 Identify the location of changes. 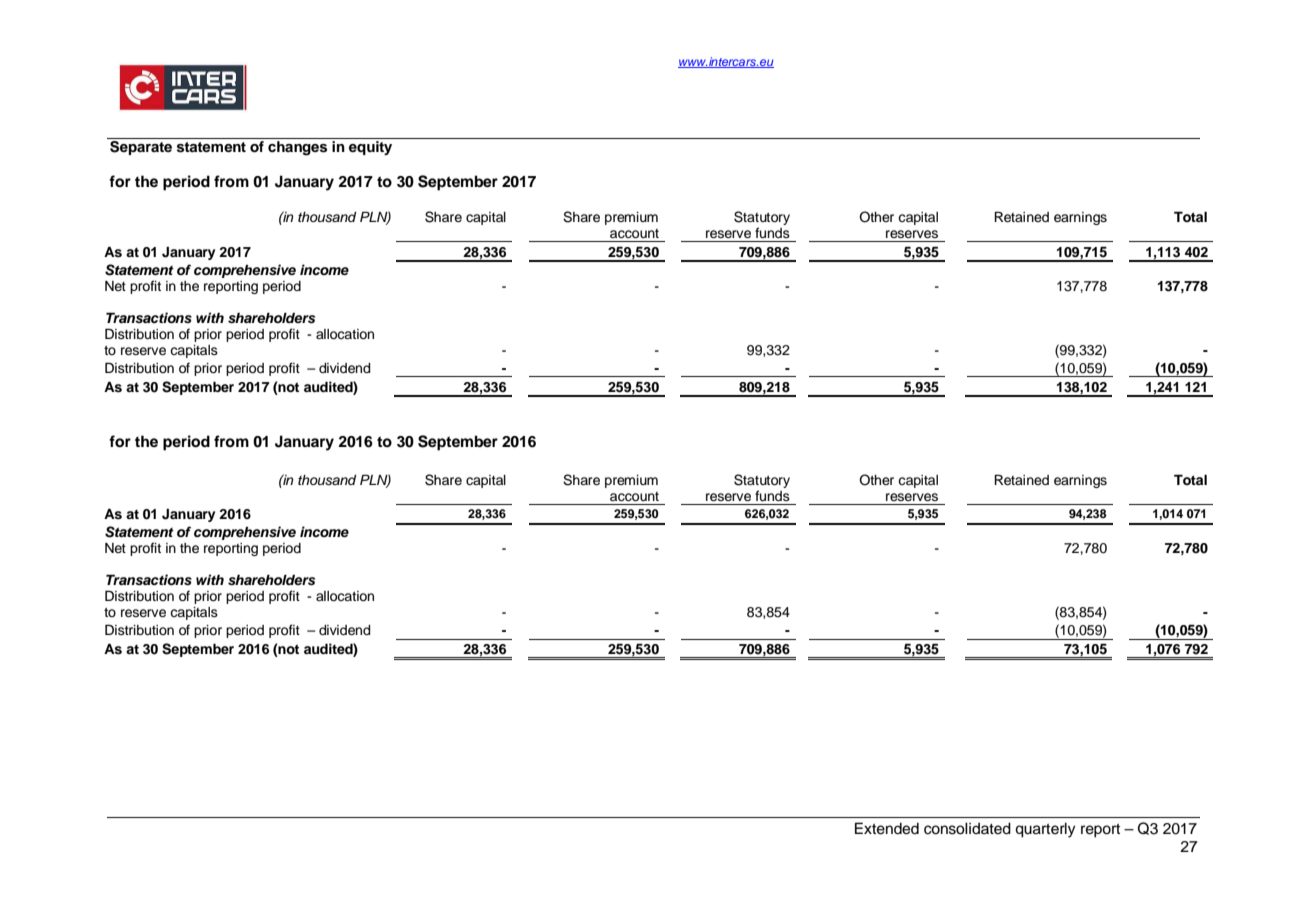
(297, 148).
